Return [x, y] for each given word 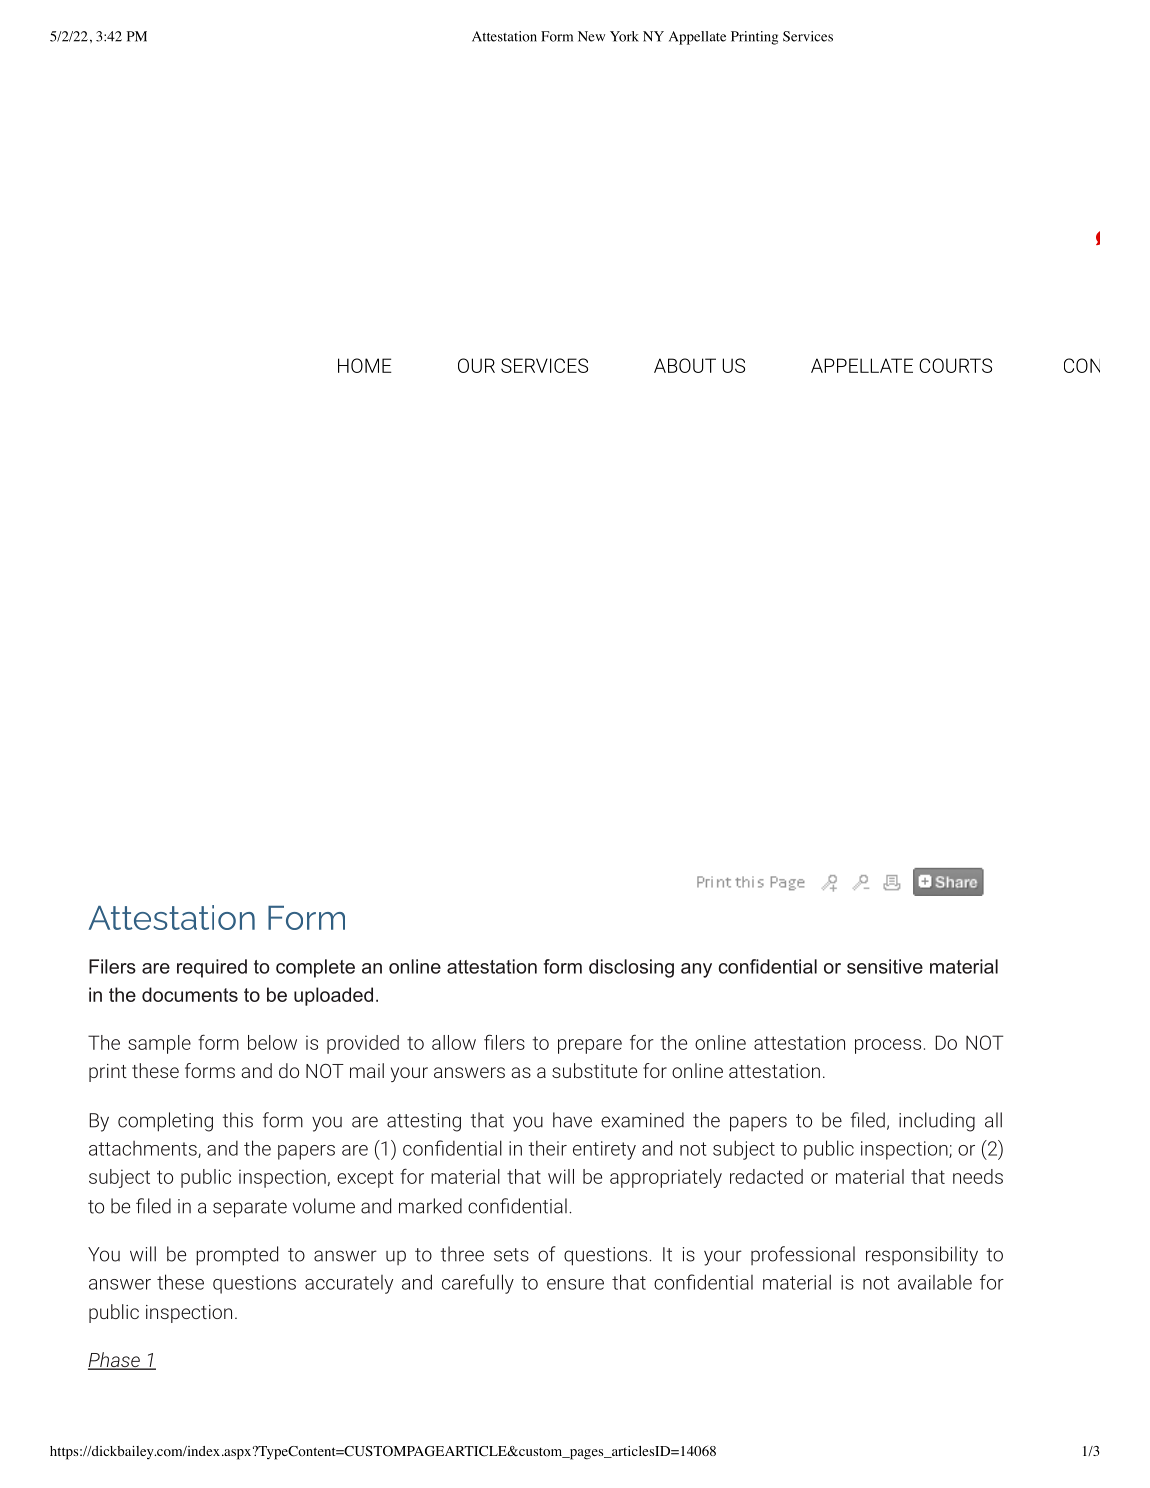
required [212, 968]
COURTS [955, 365]
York [624, 36]
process [888, 1046]
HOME [365, 365]
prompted [237, 1256]
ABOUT [685, 365]
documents [190, 994]
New [591, 36]
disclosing [631, 968]
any [696, 970]
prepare [590, 1046]
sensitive [885, 966]
